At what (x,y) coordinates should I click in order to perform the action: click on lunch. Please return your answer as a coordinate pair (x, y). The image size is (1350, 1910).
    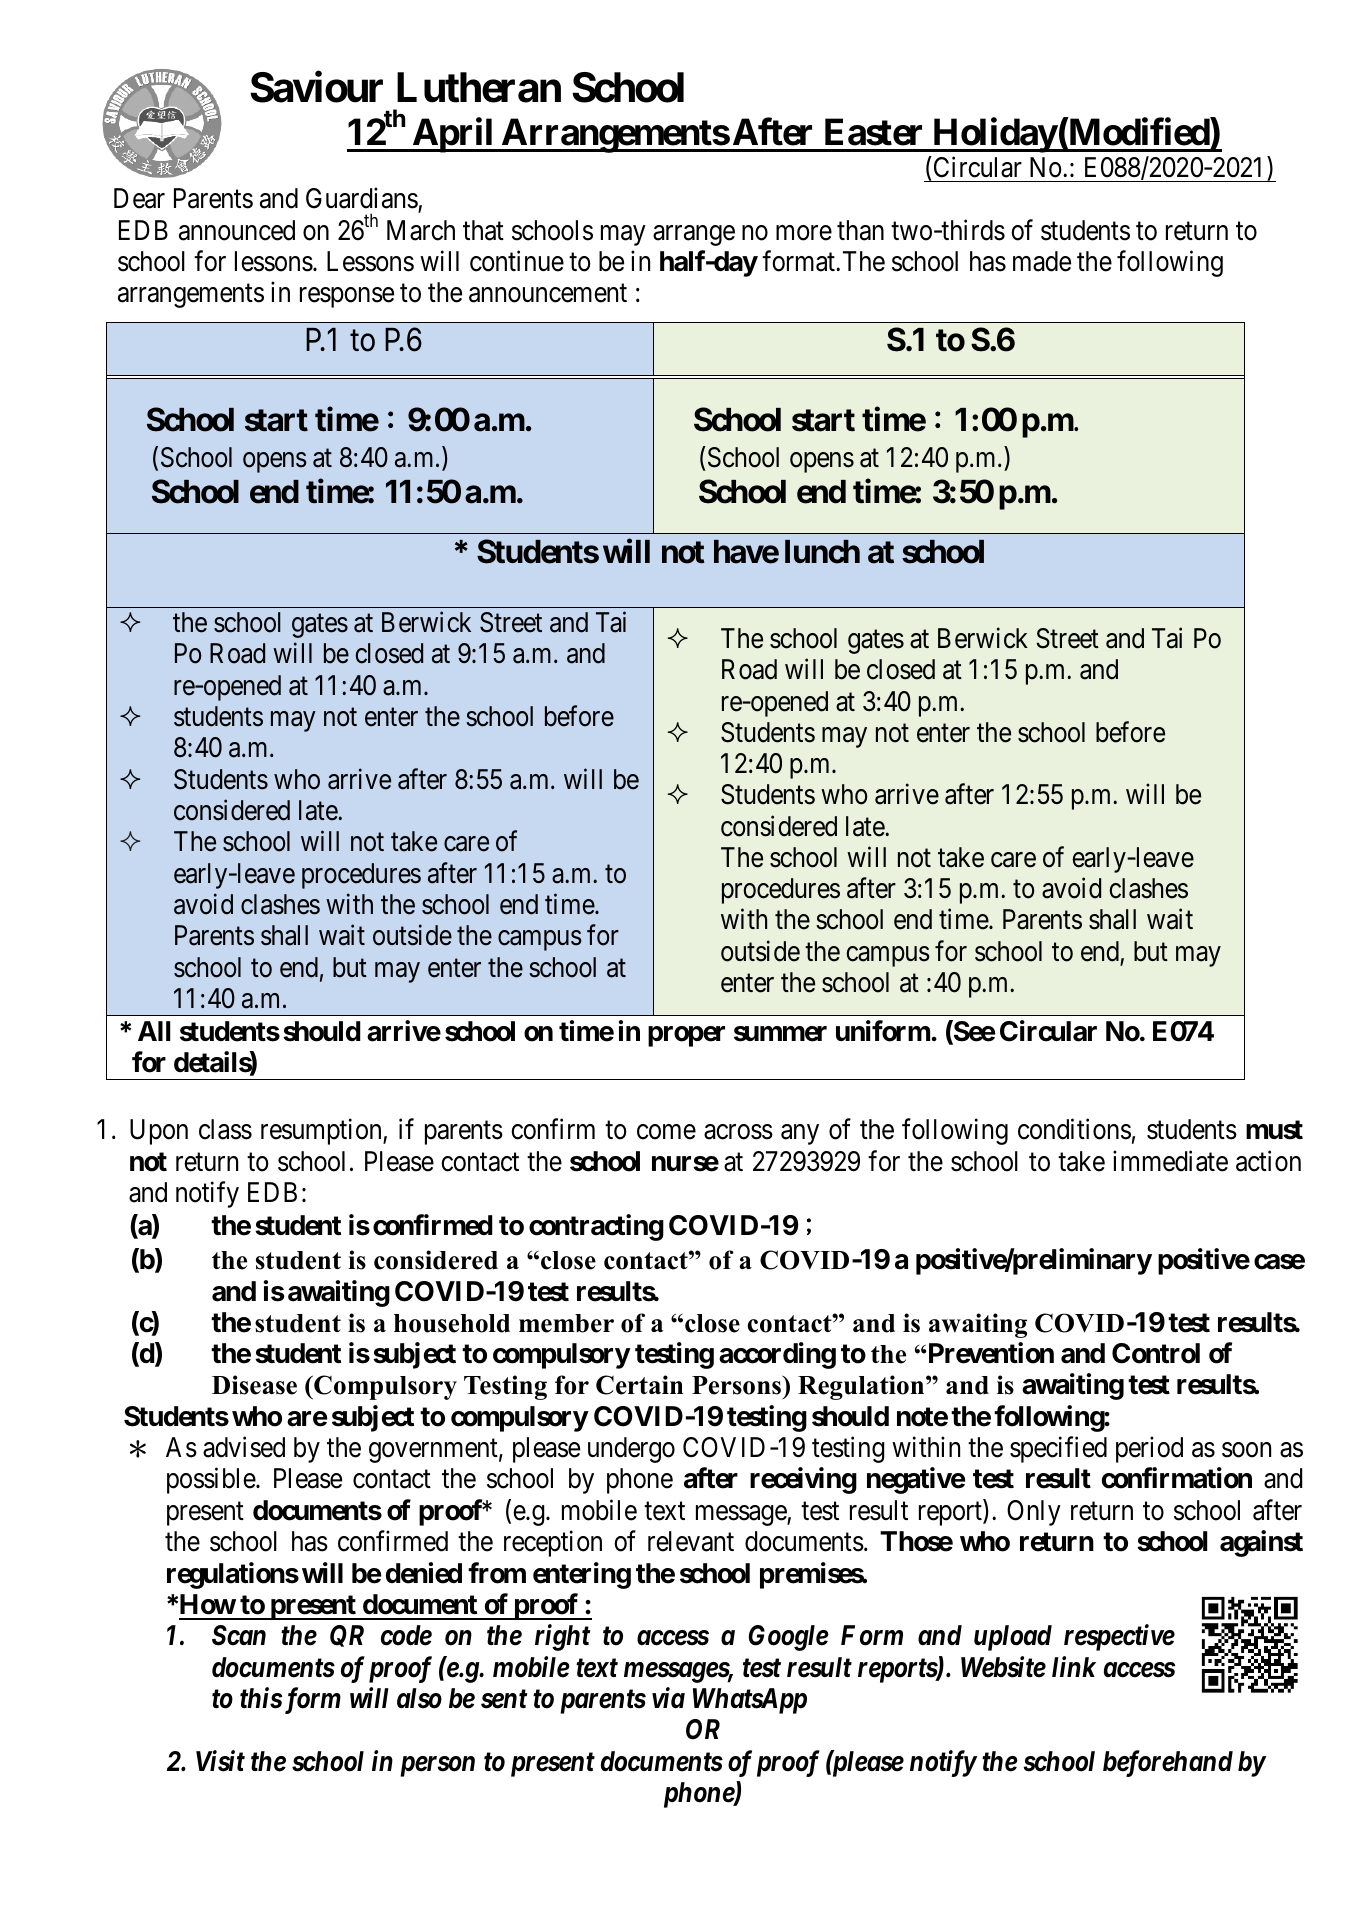
    Looking at the image, I should click on (822, 552).
